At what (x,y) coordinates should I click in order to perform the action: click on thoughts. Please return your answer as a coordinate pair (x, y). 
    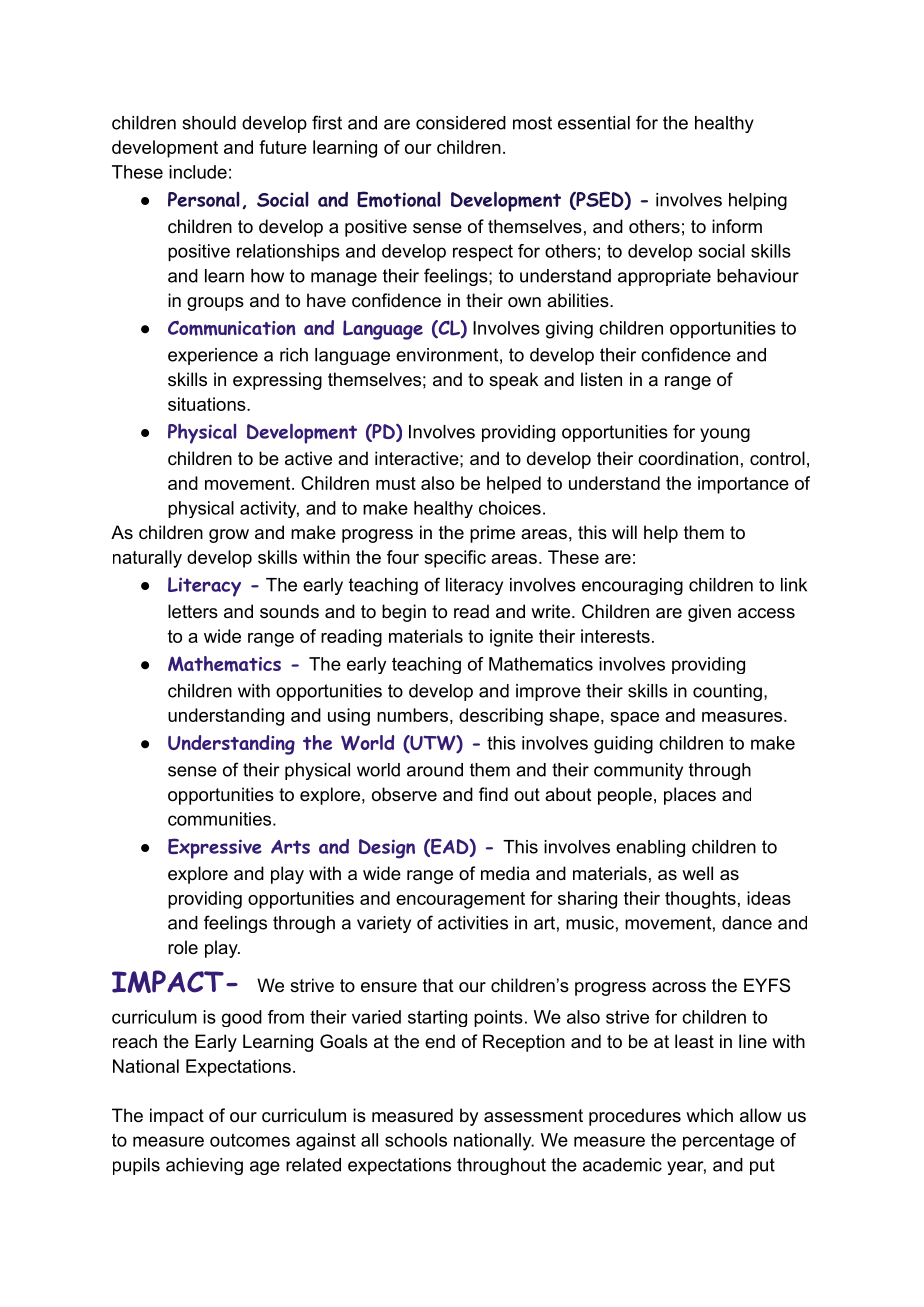
    Looking at the image, I should click on (700, 900).
